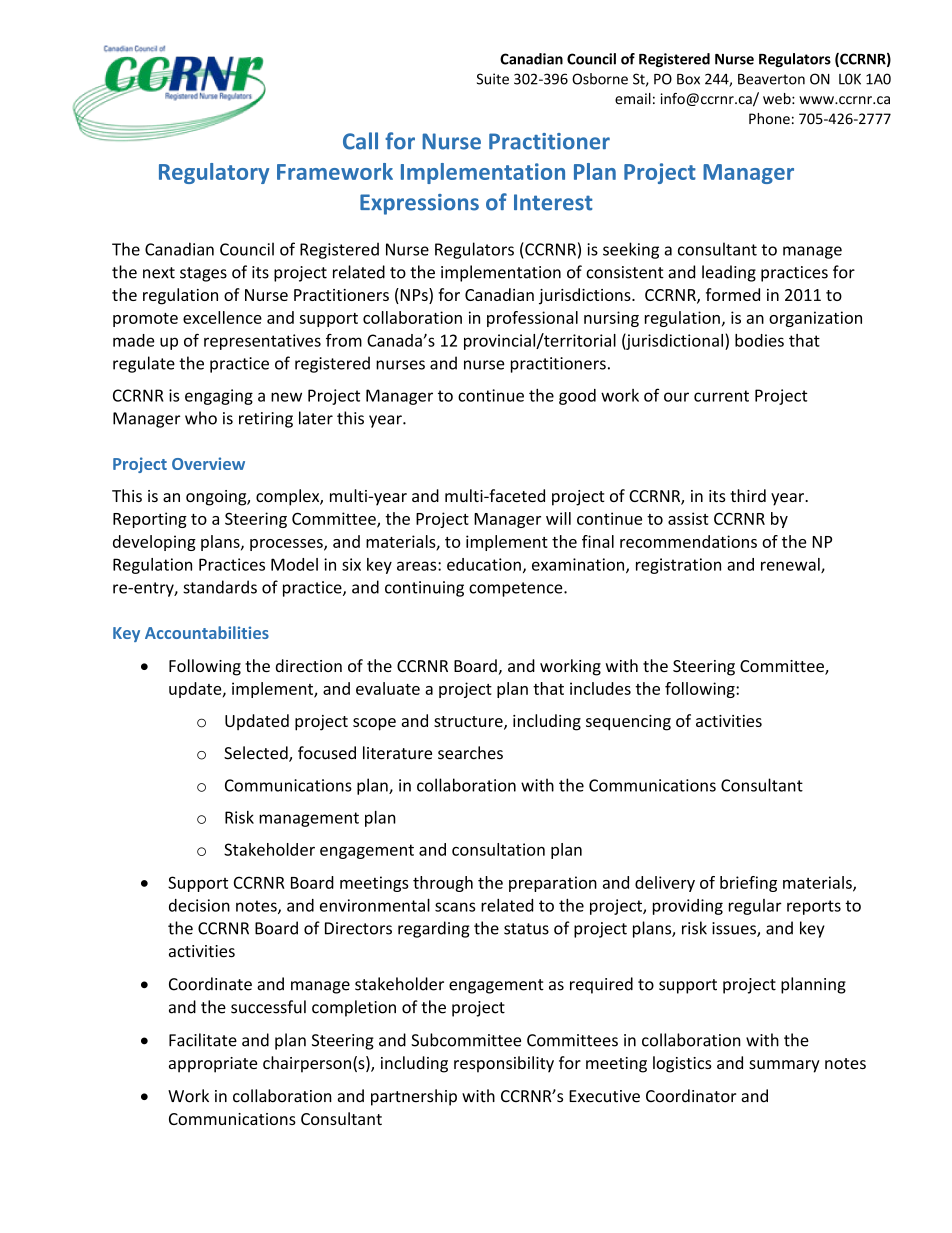 This image has height=1233, width=952. Describe the element at coordinates (207, 632) in the image. I see `Accountabilities` at that location.
